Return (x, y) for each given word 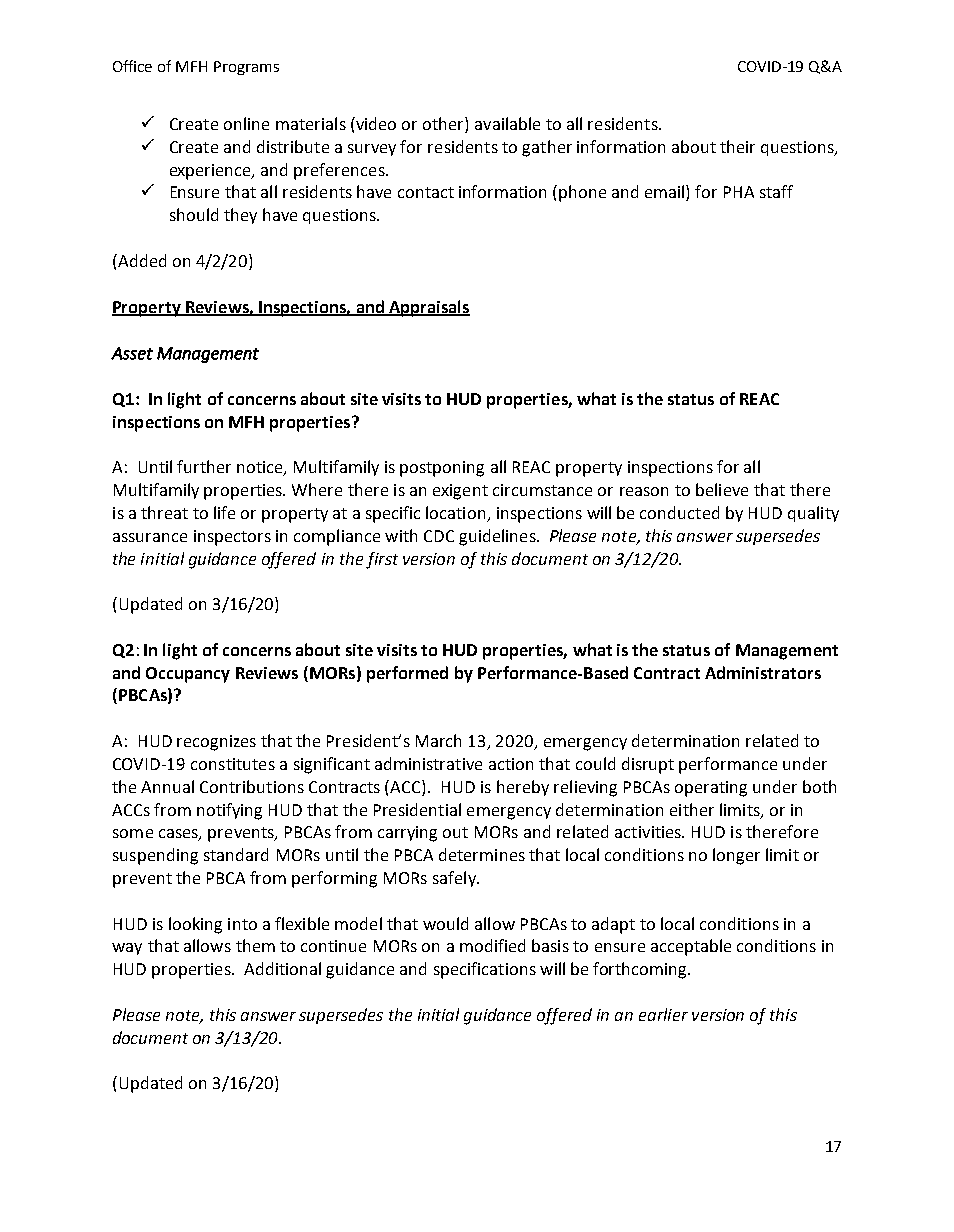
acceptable (691, 947)
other (444, 125)
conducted (679, 512)
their (737, 146)
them (255, 945)
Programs (246, 68)
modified (492, 945)
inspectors (232, 538)
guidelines (498, 537)
